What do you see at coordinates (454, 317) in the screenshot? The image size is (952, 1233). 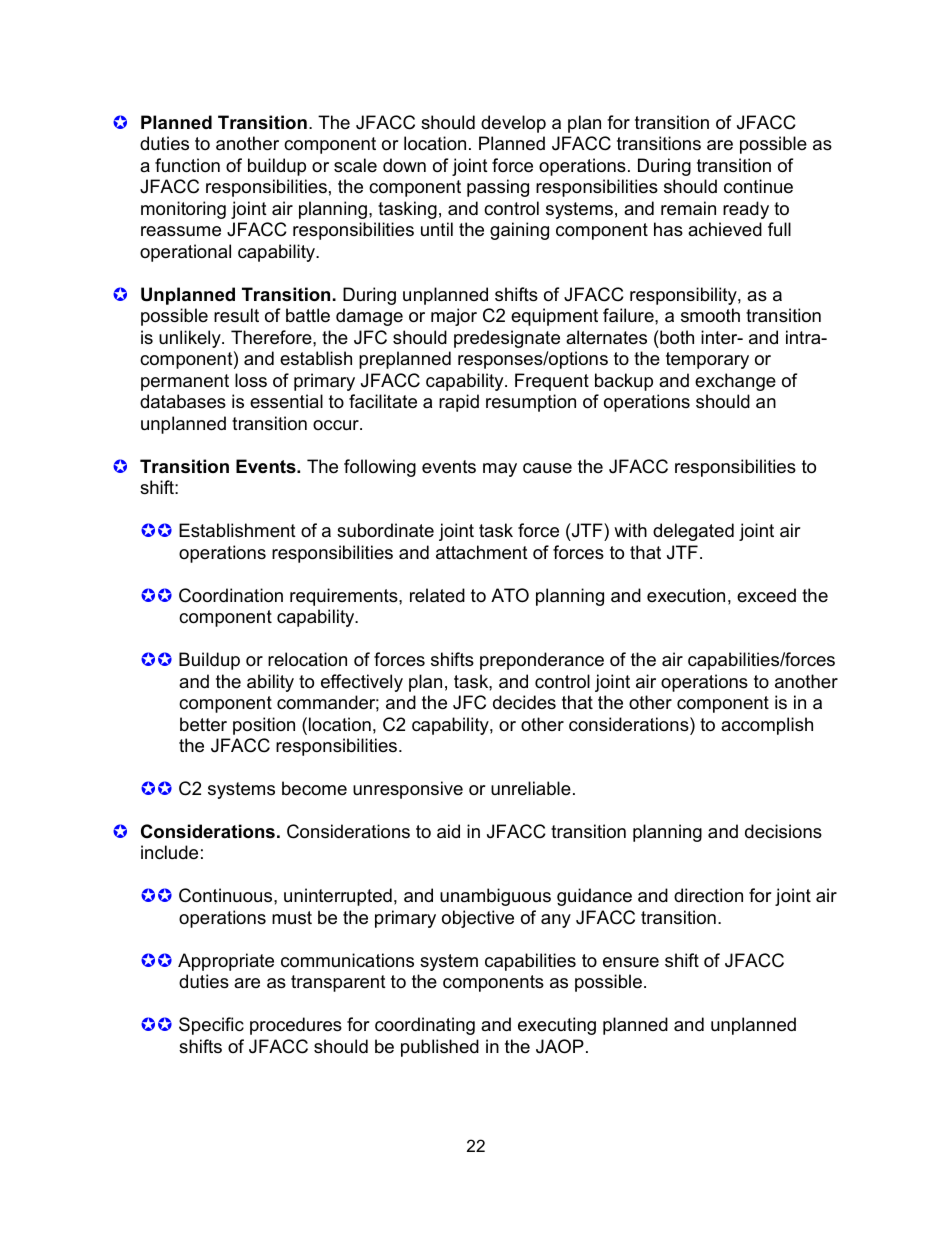 I see `major` at bounding box center [454, 317].
